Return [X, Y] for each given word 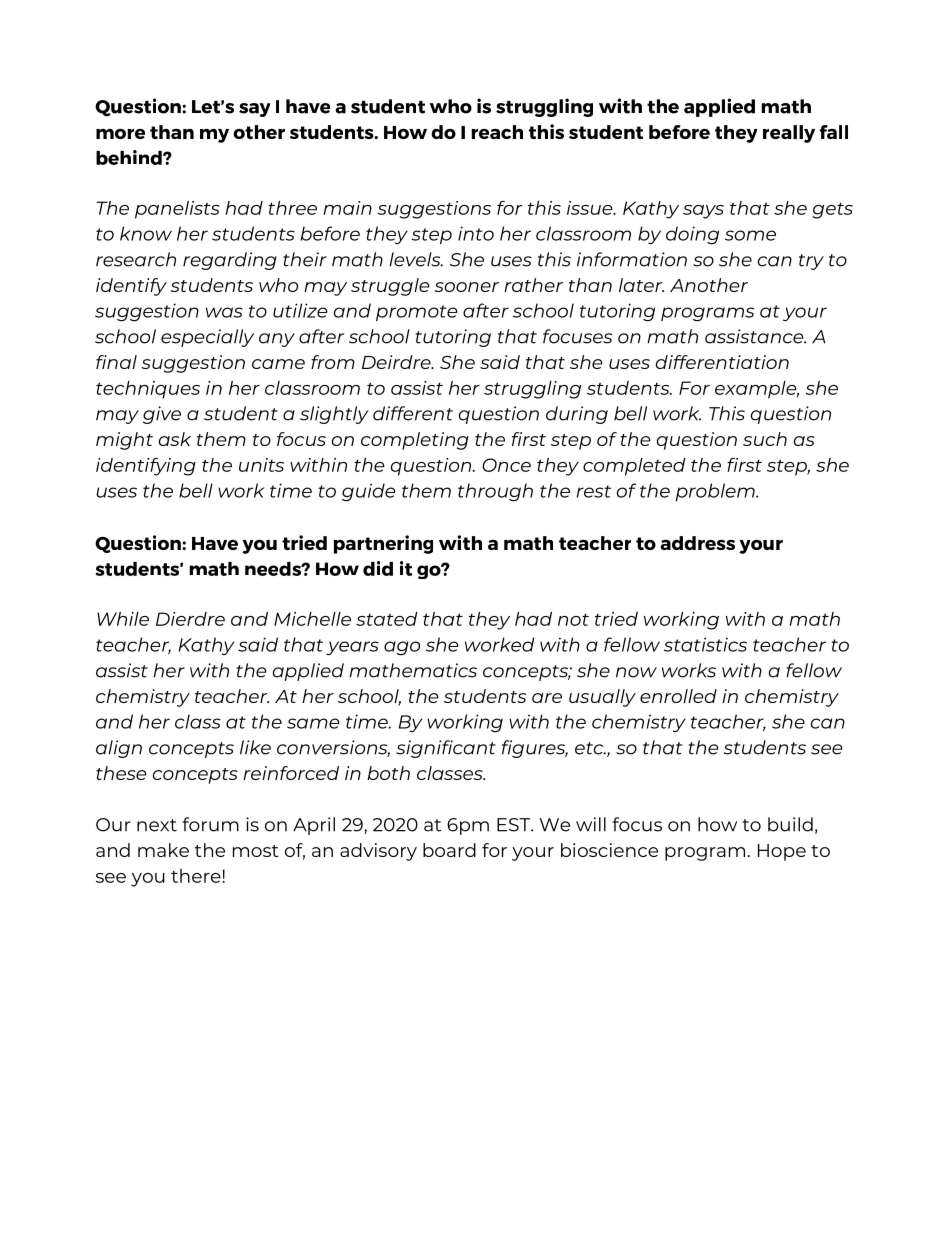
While [123, 619]
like [255, 747]
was [224, 312]
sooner [467, 287]
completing [415, 441]
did [378, 568]
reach [497, 132]
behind [130, 157]
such [765, 439]
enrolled [678, 696]
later [641, 285]
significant [446, 749]
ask [175, 439]
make [163, 850]
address [698, 543]
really [789, 134]
